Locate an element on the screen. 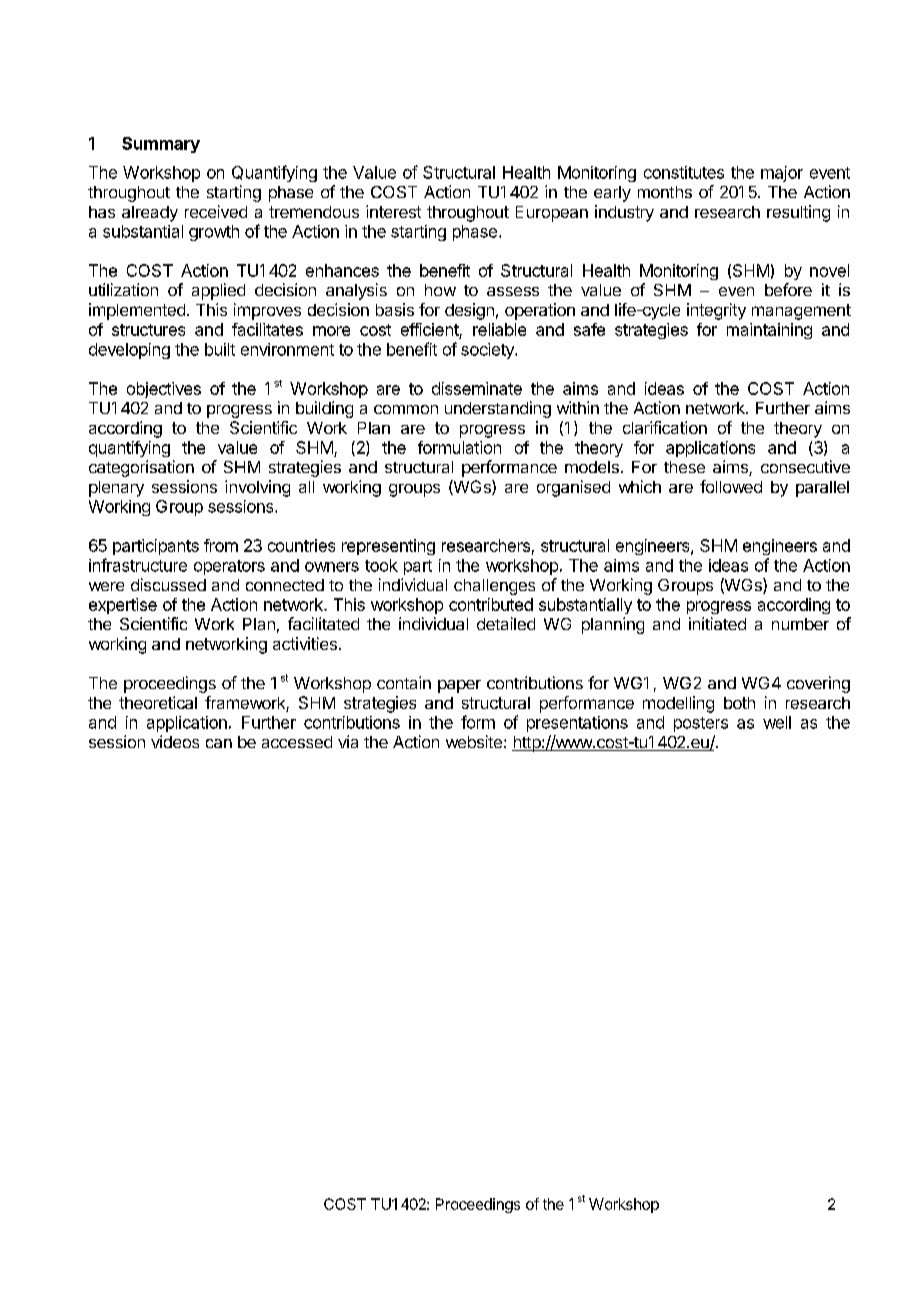  interest is located at coordinates (393, 211).
